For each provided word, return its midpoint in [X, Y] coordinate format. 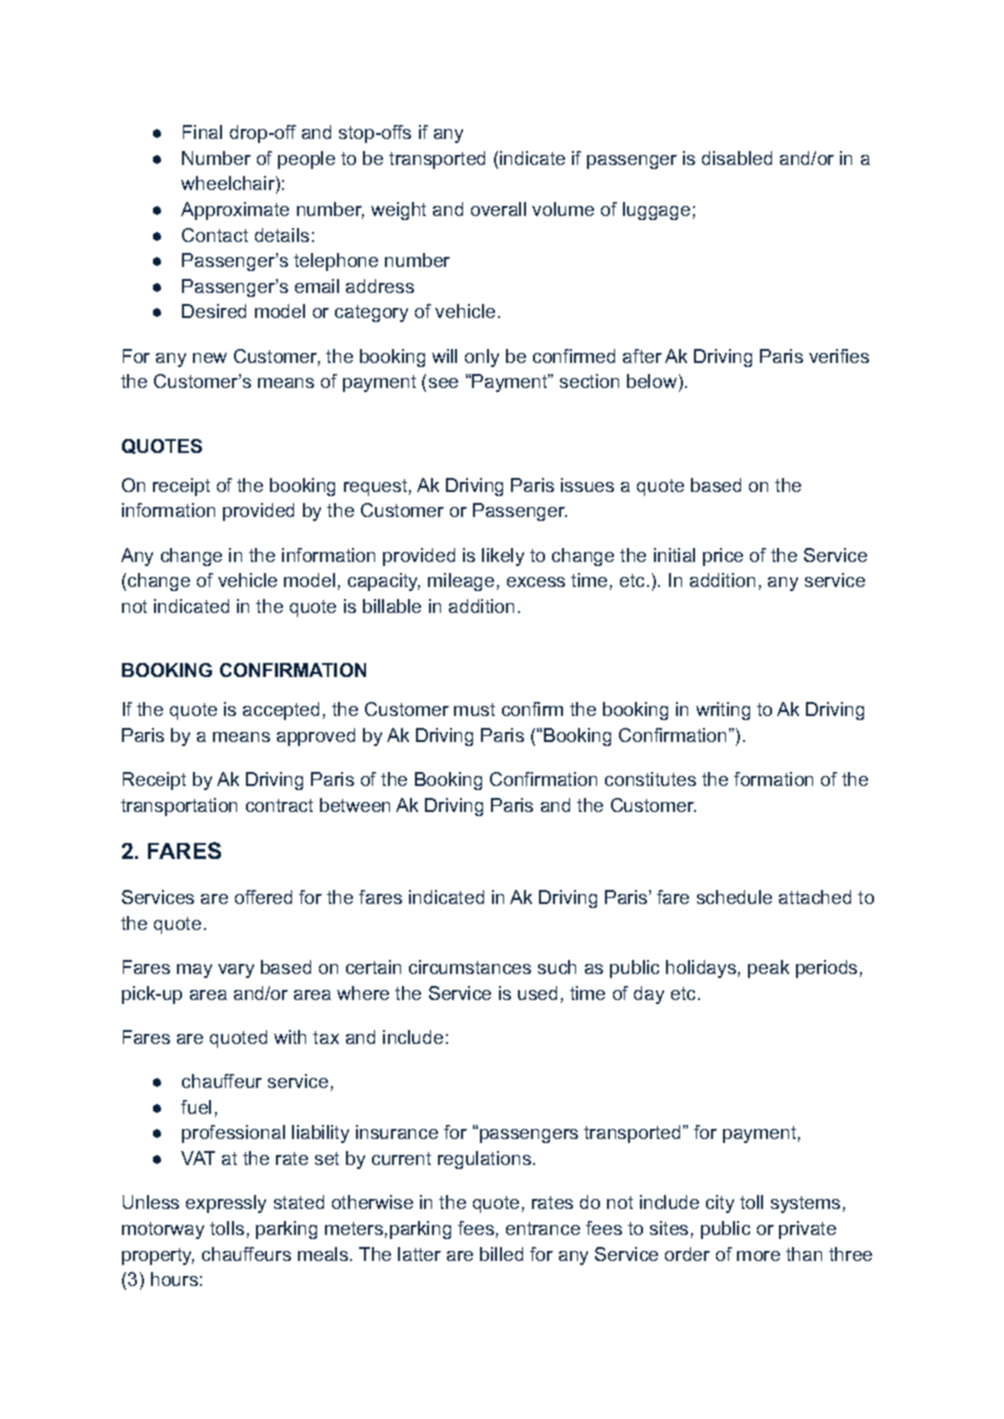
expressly [226, 1204]
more [758, 1256]
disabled [737, 158]
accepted [281, 711]
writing [723, 711]
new [210, 358]
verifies [839, 356]
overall [498, 209]
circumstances [470, 967]
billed [501, 1254]
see [443, 383]
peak [768, 969]
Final [202, 132]
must [474, 709]
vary [236, 971]
